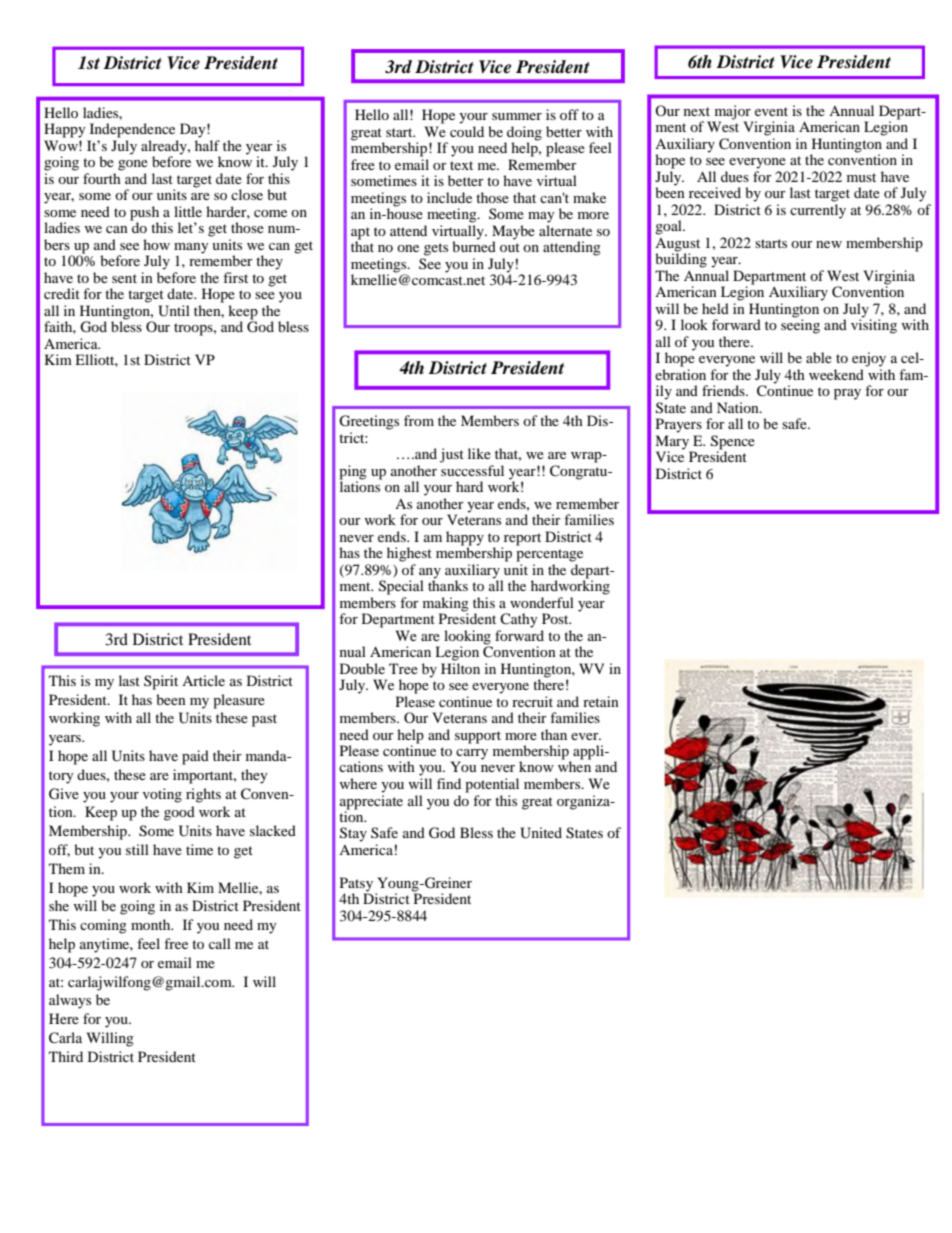  Describe the element at coordinates (356, 885) in the document. I see `Patsy` at that location.
